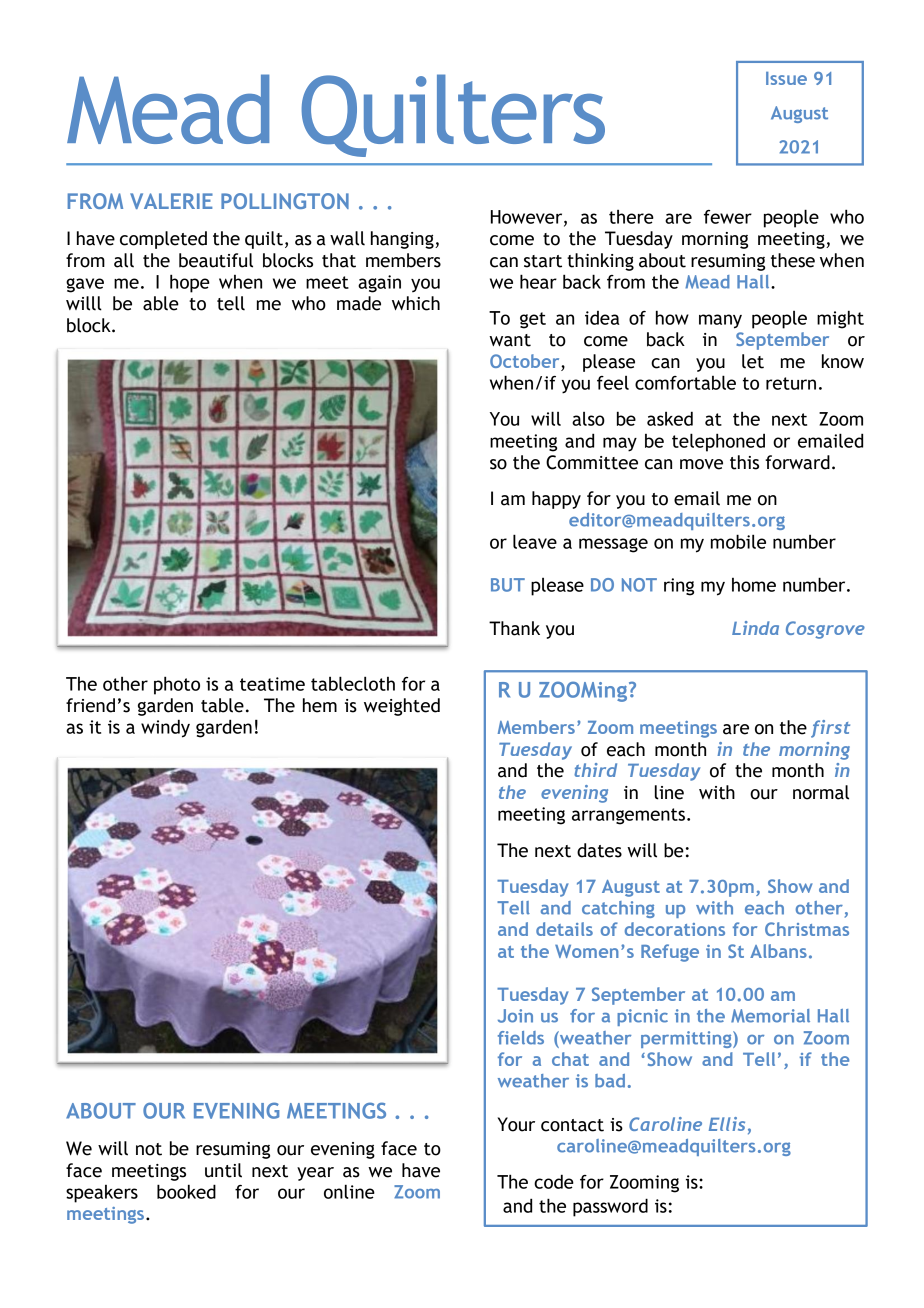 This page has width=924, height=1308. I want to click on details, so click(564, 929).
